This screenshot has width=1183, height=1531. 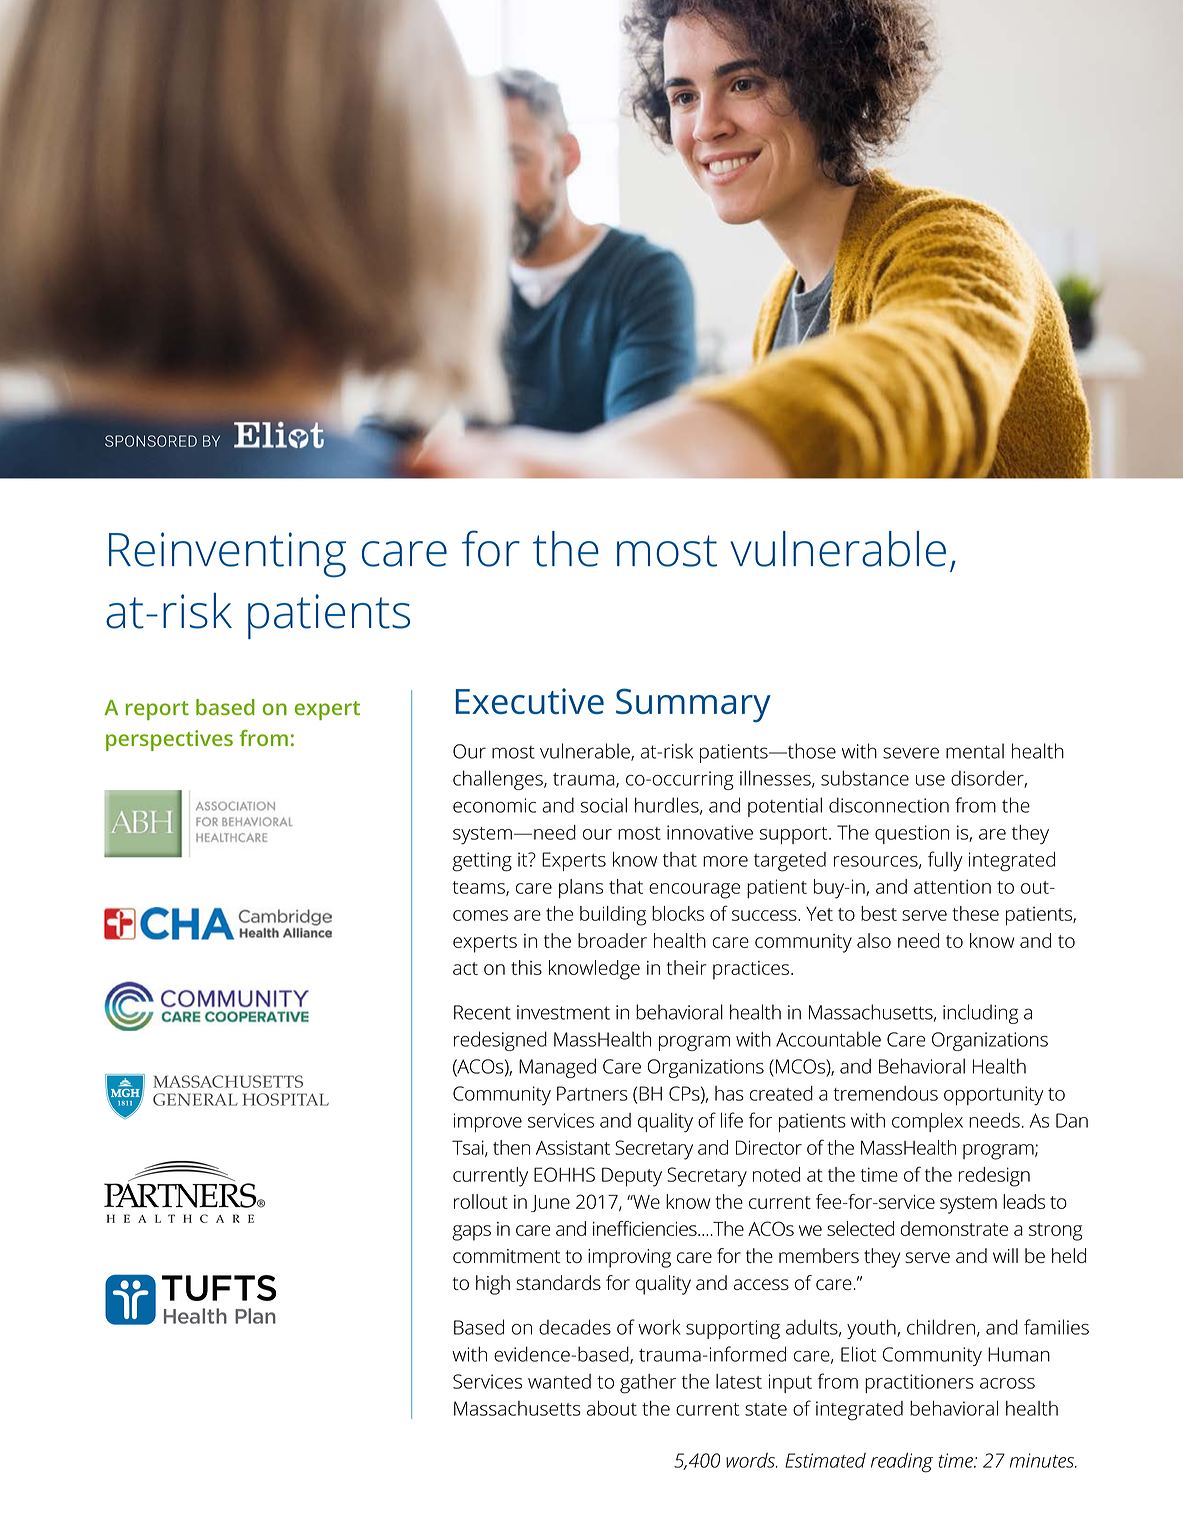 What do you see at coordinates (227, 555) in the screenshot?
I see `Reinventing` at bounding box center [227, 555].
